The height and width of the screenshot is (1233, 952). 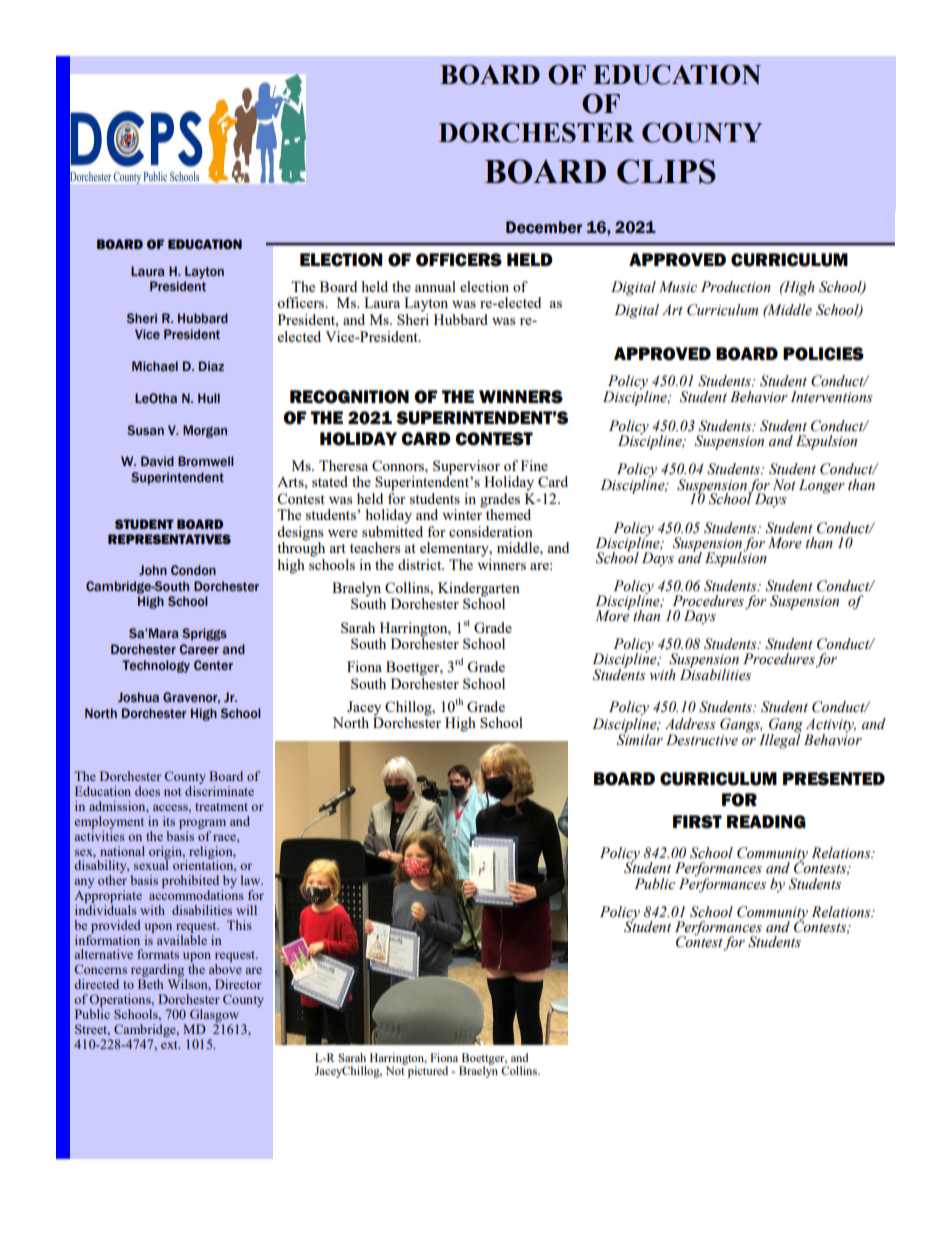 What do you see at coordinates (155, 366) in the screenshot?
I see `Michael` at bounding box center [155, 366].
